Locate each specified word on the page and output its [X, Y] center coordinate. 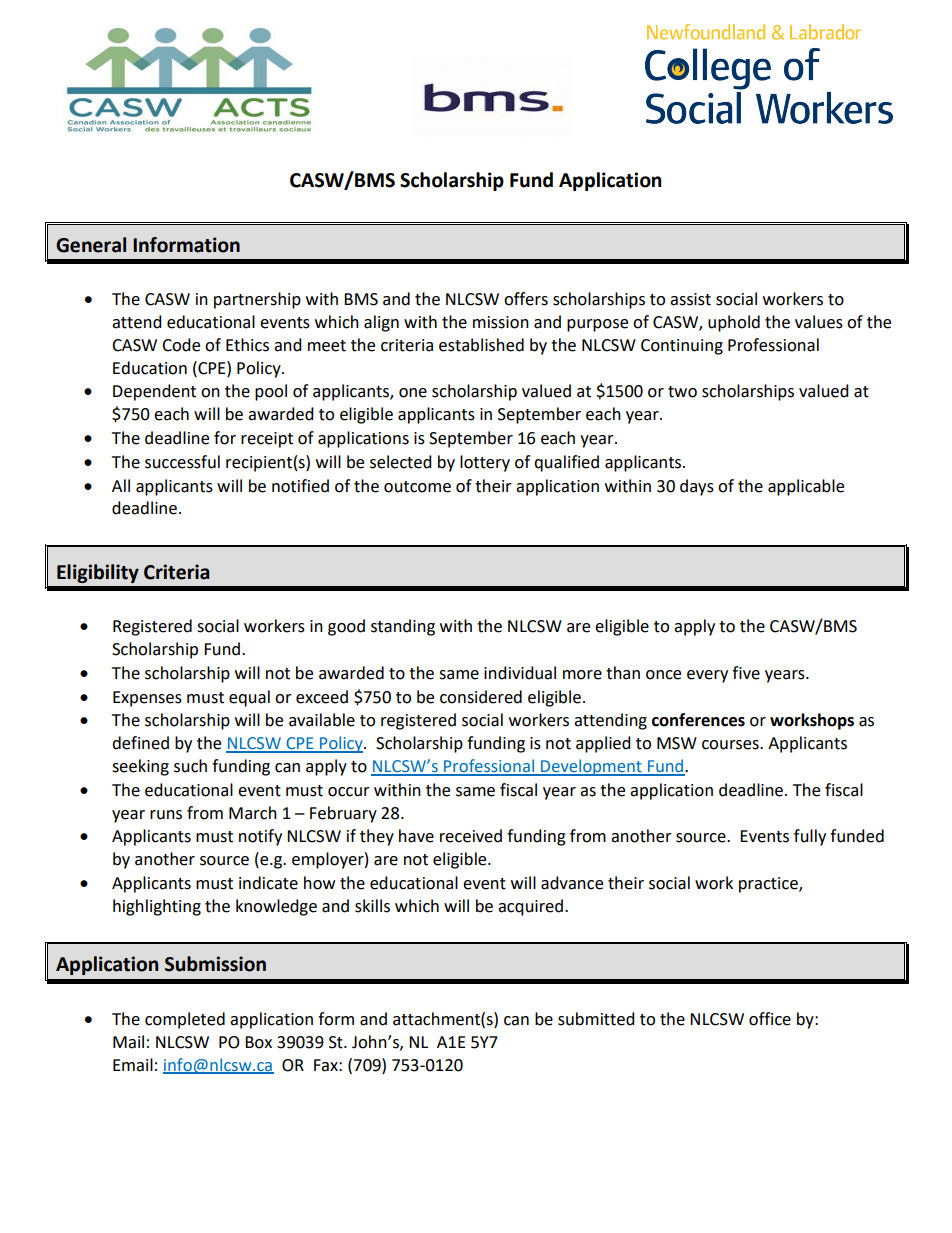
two [682, 392]
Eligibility [98, 573]
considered [481, 697]
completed [185, 1020]
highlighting [157, 907]
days [697, 487]
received [471, 836]
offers [526, 299]
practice [769, 885]
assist [690, 299]
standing [403, 627]
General [91, 245]
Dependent [154, 392]
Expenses [147, 699]
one [413, 393]
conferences [698, 720]
